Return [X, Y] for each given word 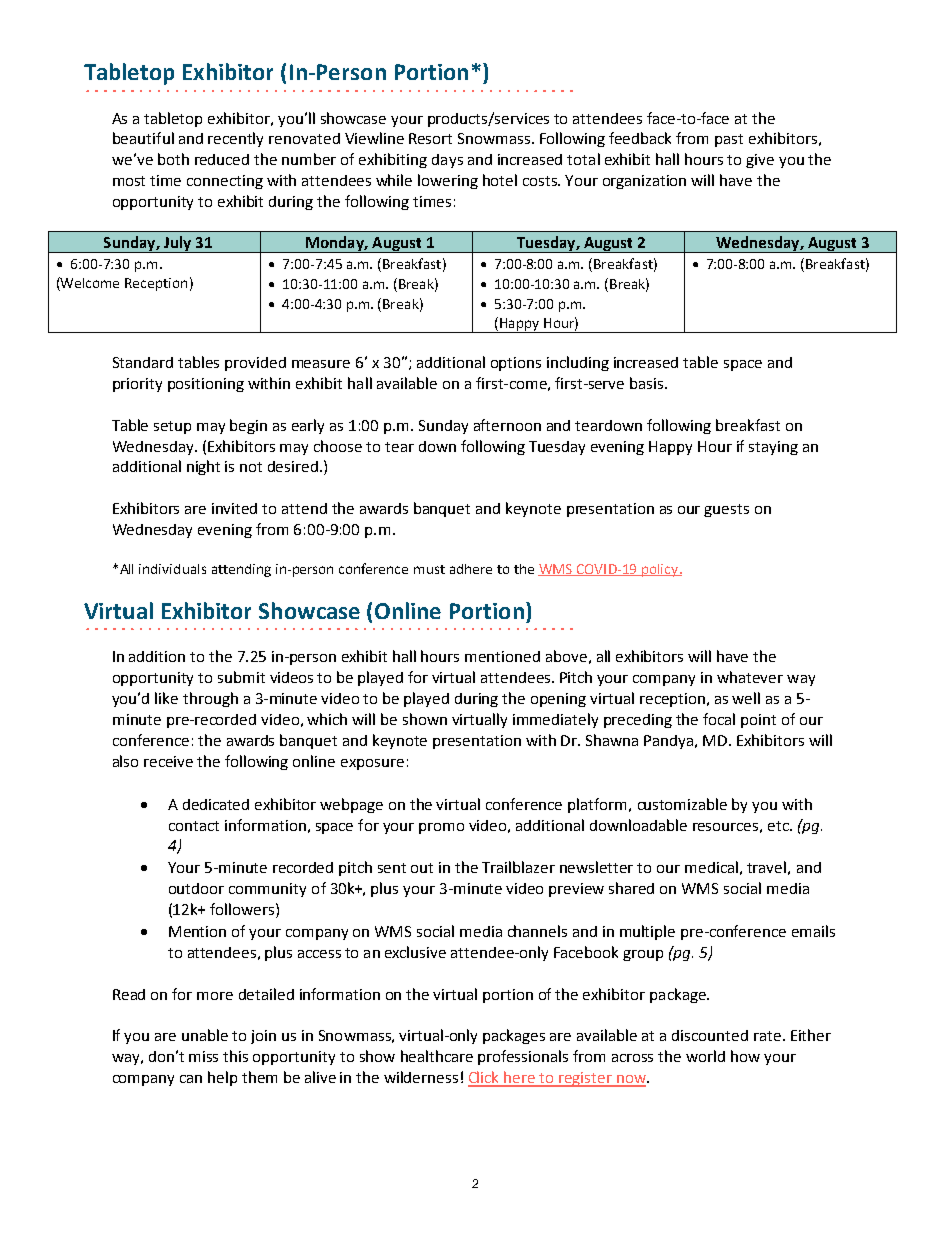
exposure [372, 764]
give [760, 161]
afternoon [507, 425]
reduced [222, 159]
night [203, 467]
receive [168, 761]
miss [203, 1056]
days [447, 161]
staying [773, 448]
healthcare [437, 1056]
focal [719, 719]
